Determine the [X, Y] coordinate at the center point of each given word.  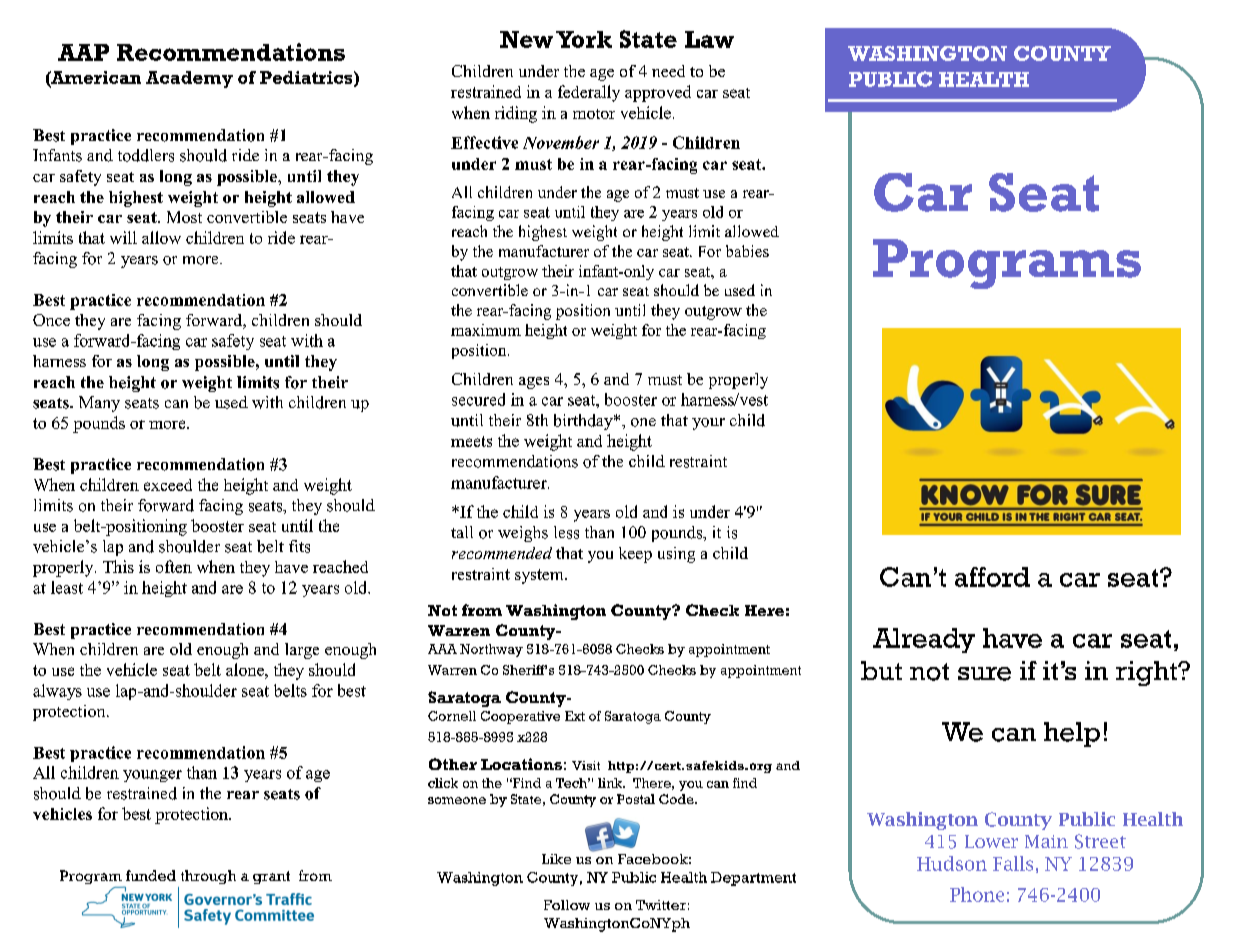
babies [747, 251]
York [584, 39]
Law [709, 39]
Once [51, 320]
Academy [189, 79]
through [208, 877]
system [540, 576]
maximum [486, 330]
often [174, 566]
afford [992, 577]
